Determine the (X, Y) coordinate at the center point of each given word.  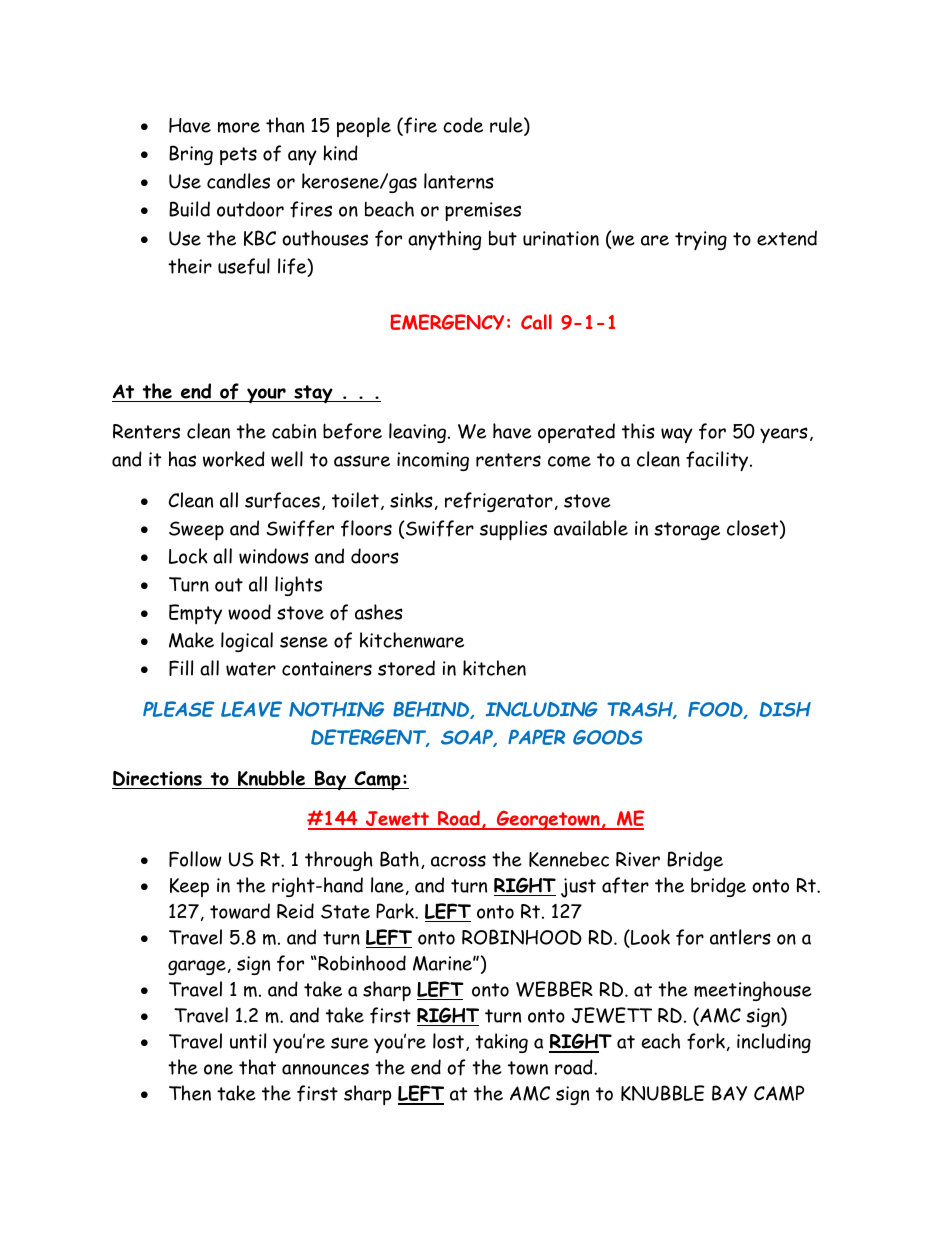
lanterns (459, 181)
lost (448, 1041)
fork (706, 1041)
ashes (379, 612)
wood (249, 612)
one (218, 1069)
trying (701, 240)
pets (238, 156)
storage (687, 531)
